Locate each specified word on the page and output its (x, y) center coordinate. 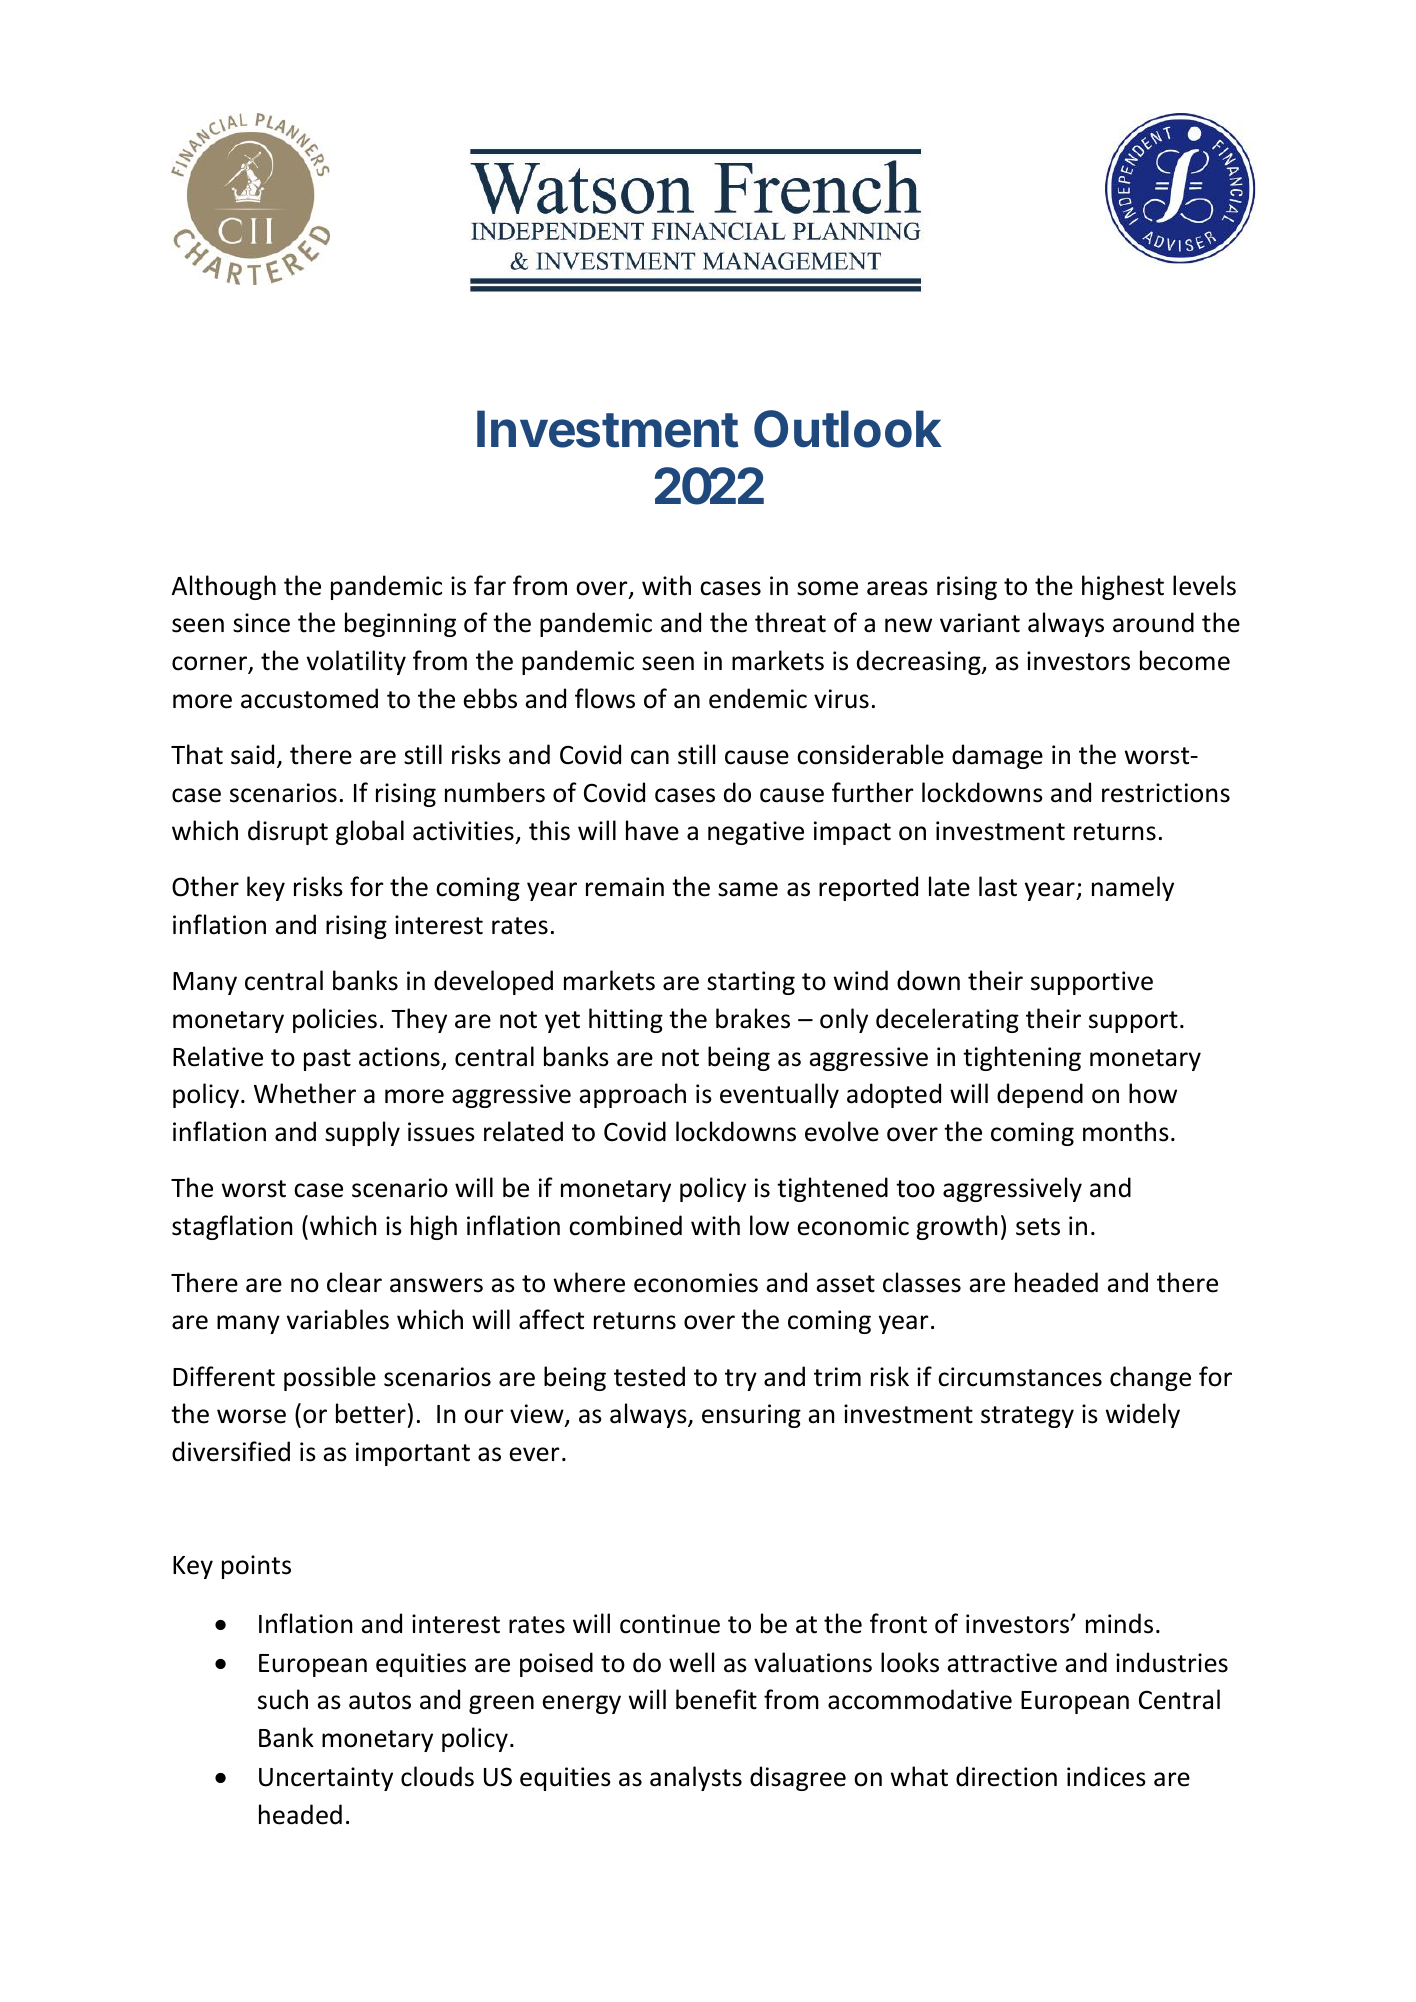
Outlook (848, 429)
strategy (1027, 1417)
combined (625, 1225)
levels (1204, 585)
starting (751, 983)
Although (224, 587)
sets (1038, 1227)
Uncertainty (326, 1779)
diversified (231, 1451)
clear (354, 1282)
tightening (1022, 1058)
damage (997, 756)
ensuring (751, 1416)
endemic (758, 698)
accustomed (309, 698)
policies (335, 1020)
